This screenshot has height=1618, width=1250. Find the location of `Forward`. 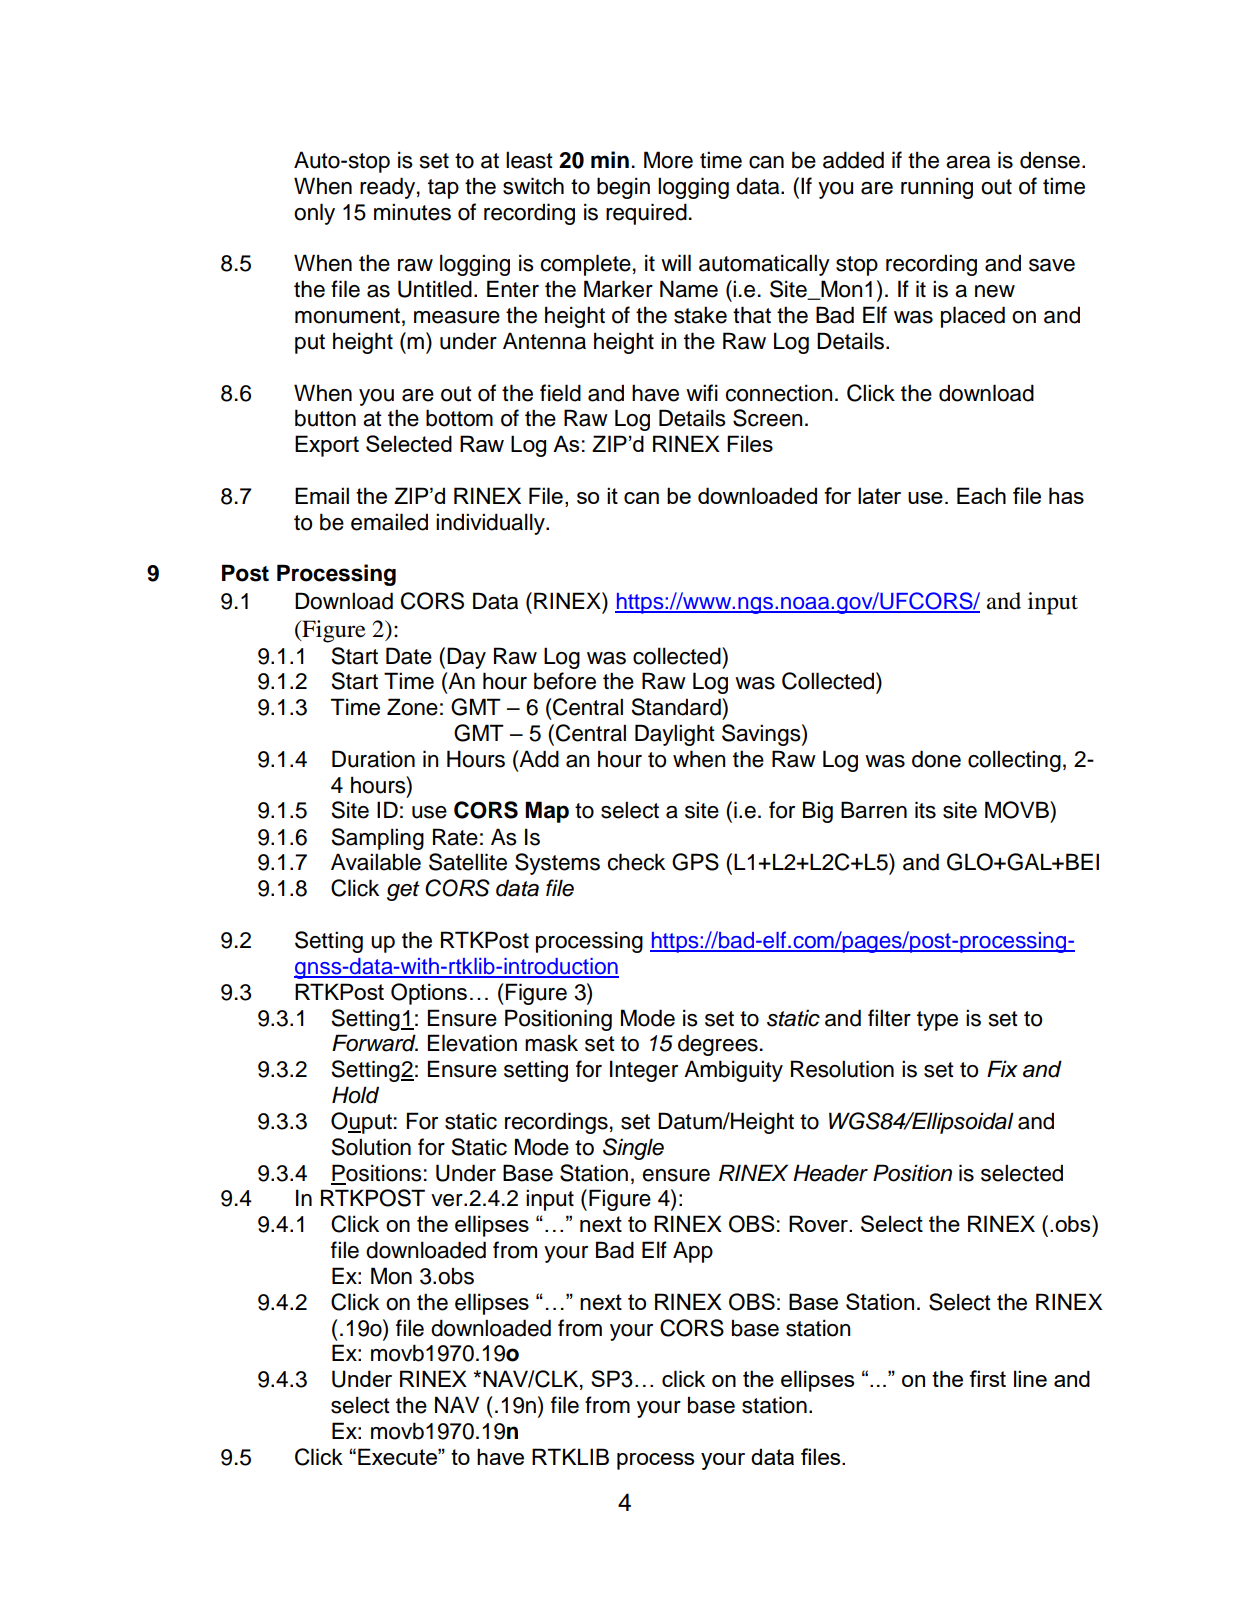

Forward is located at coordinates (375, 1043).
